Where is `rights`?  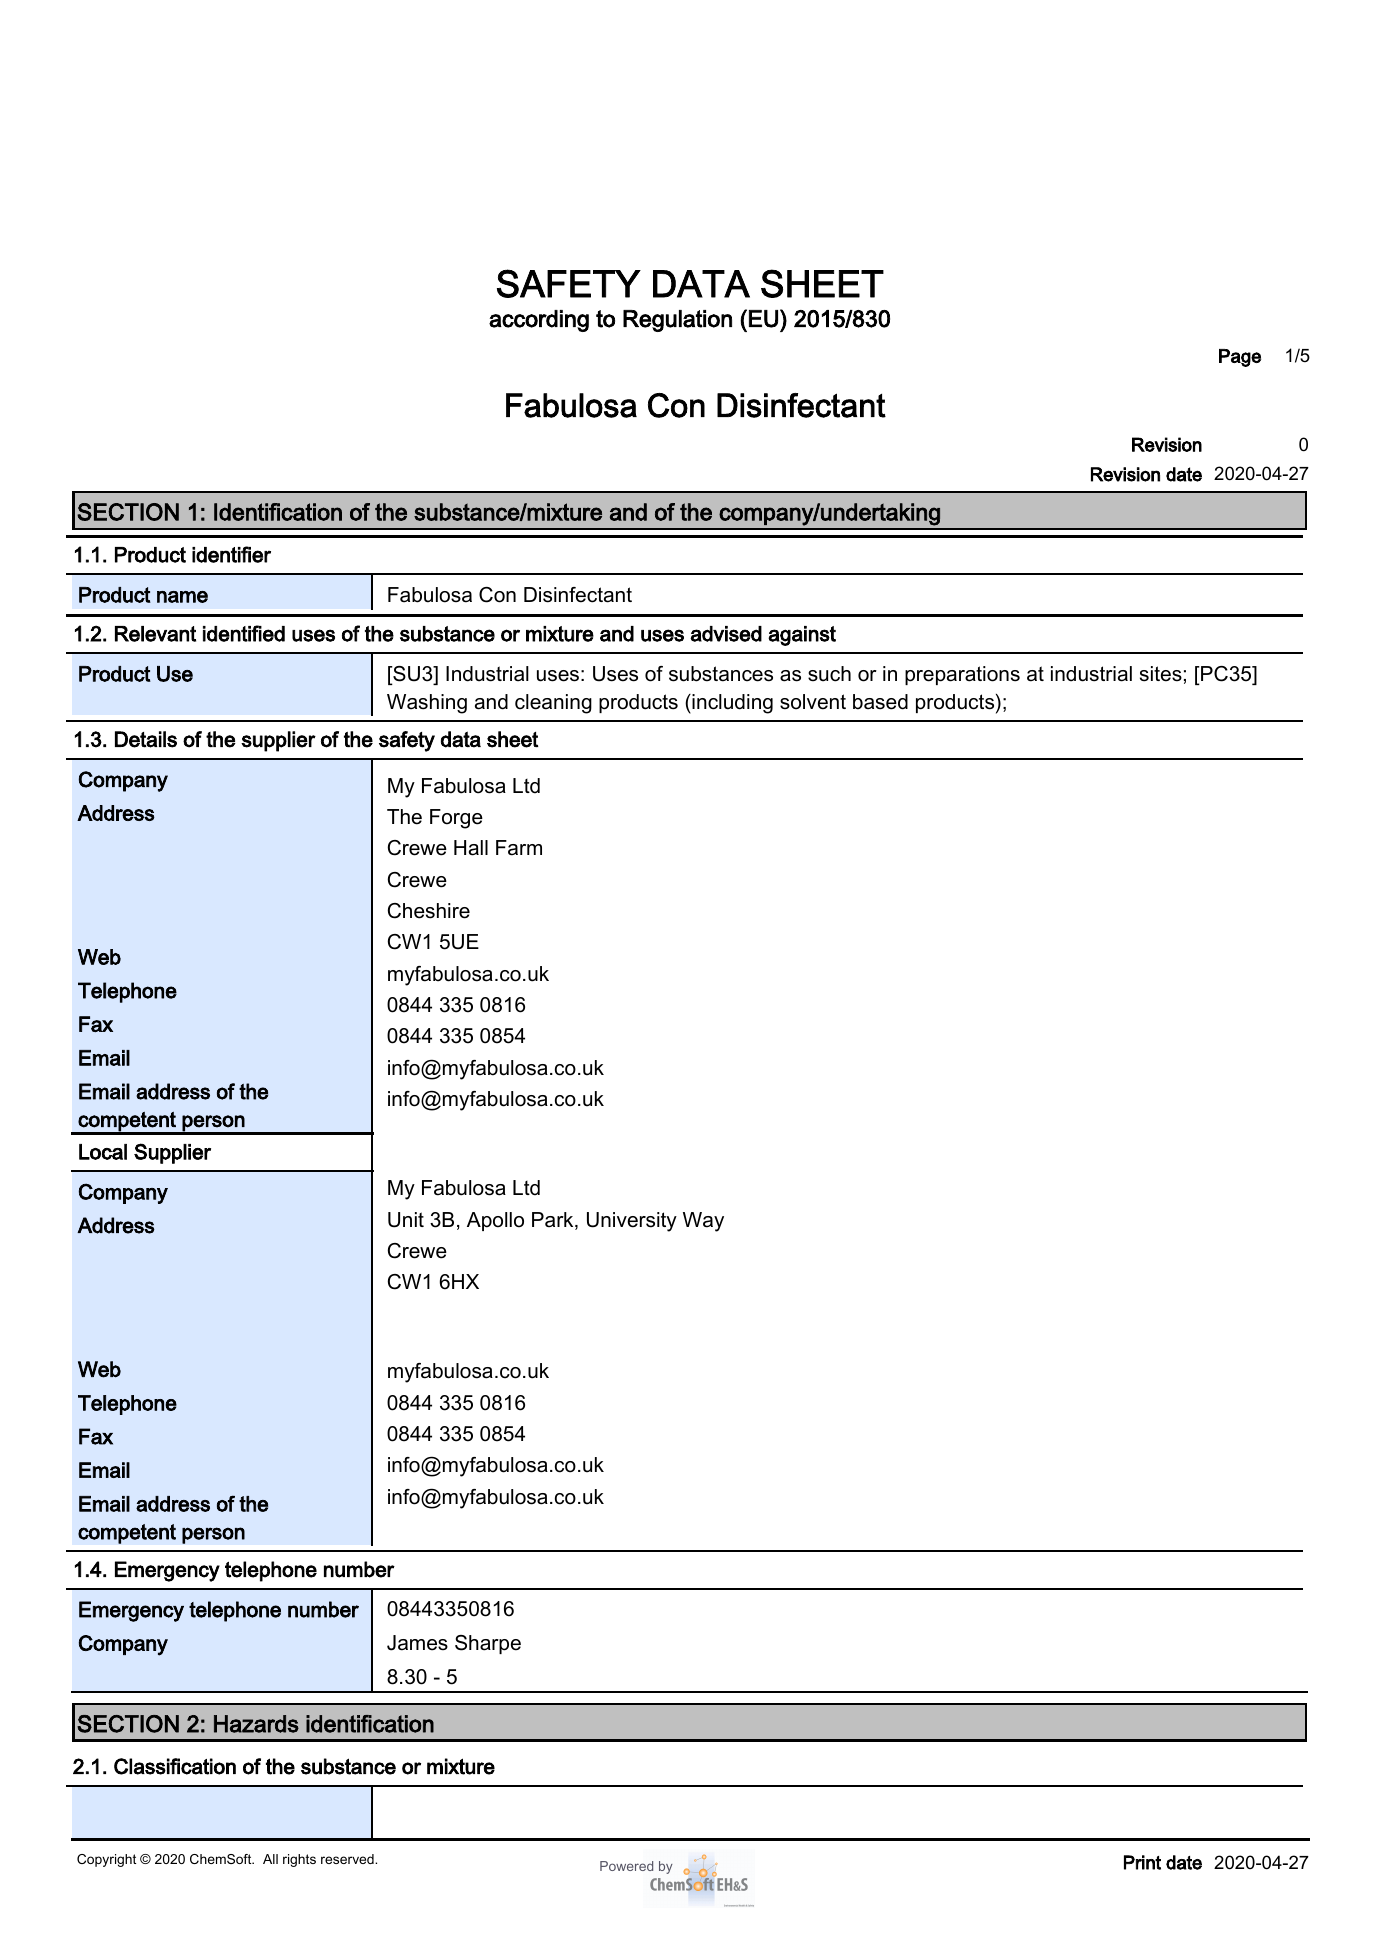
rights is located at coordinates (299, 1860).
